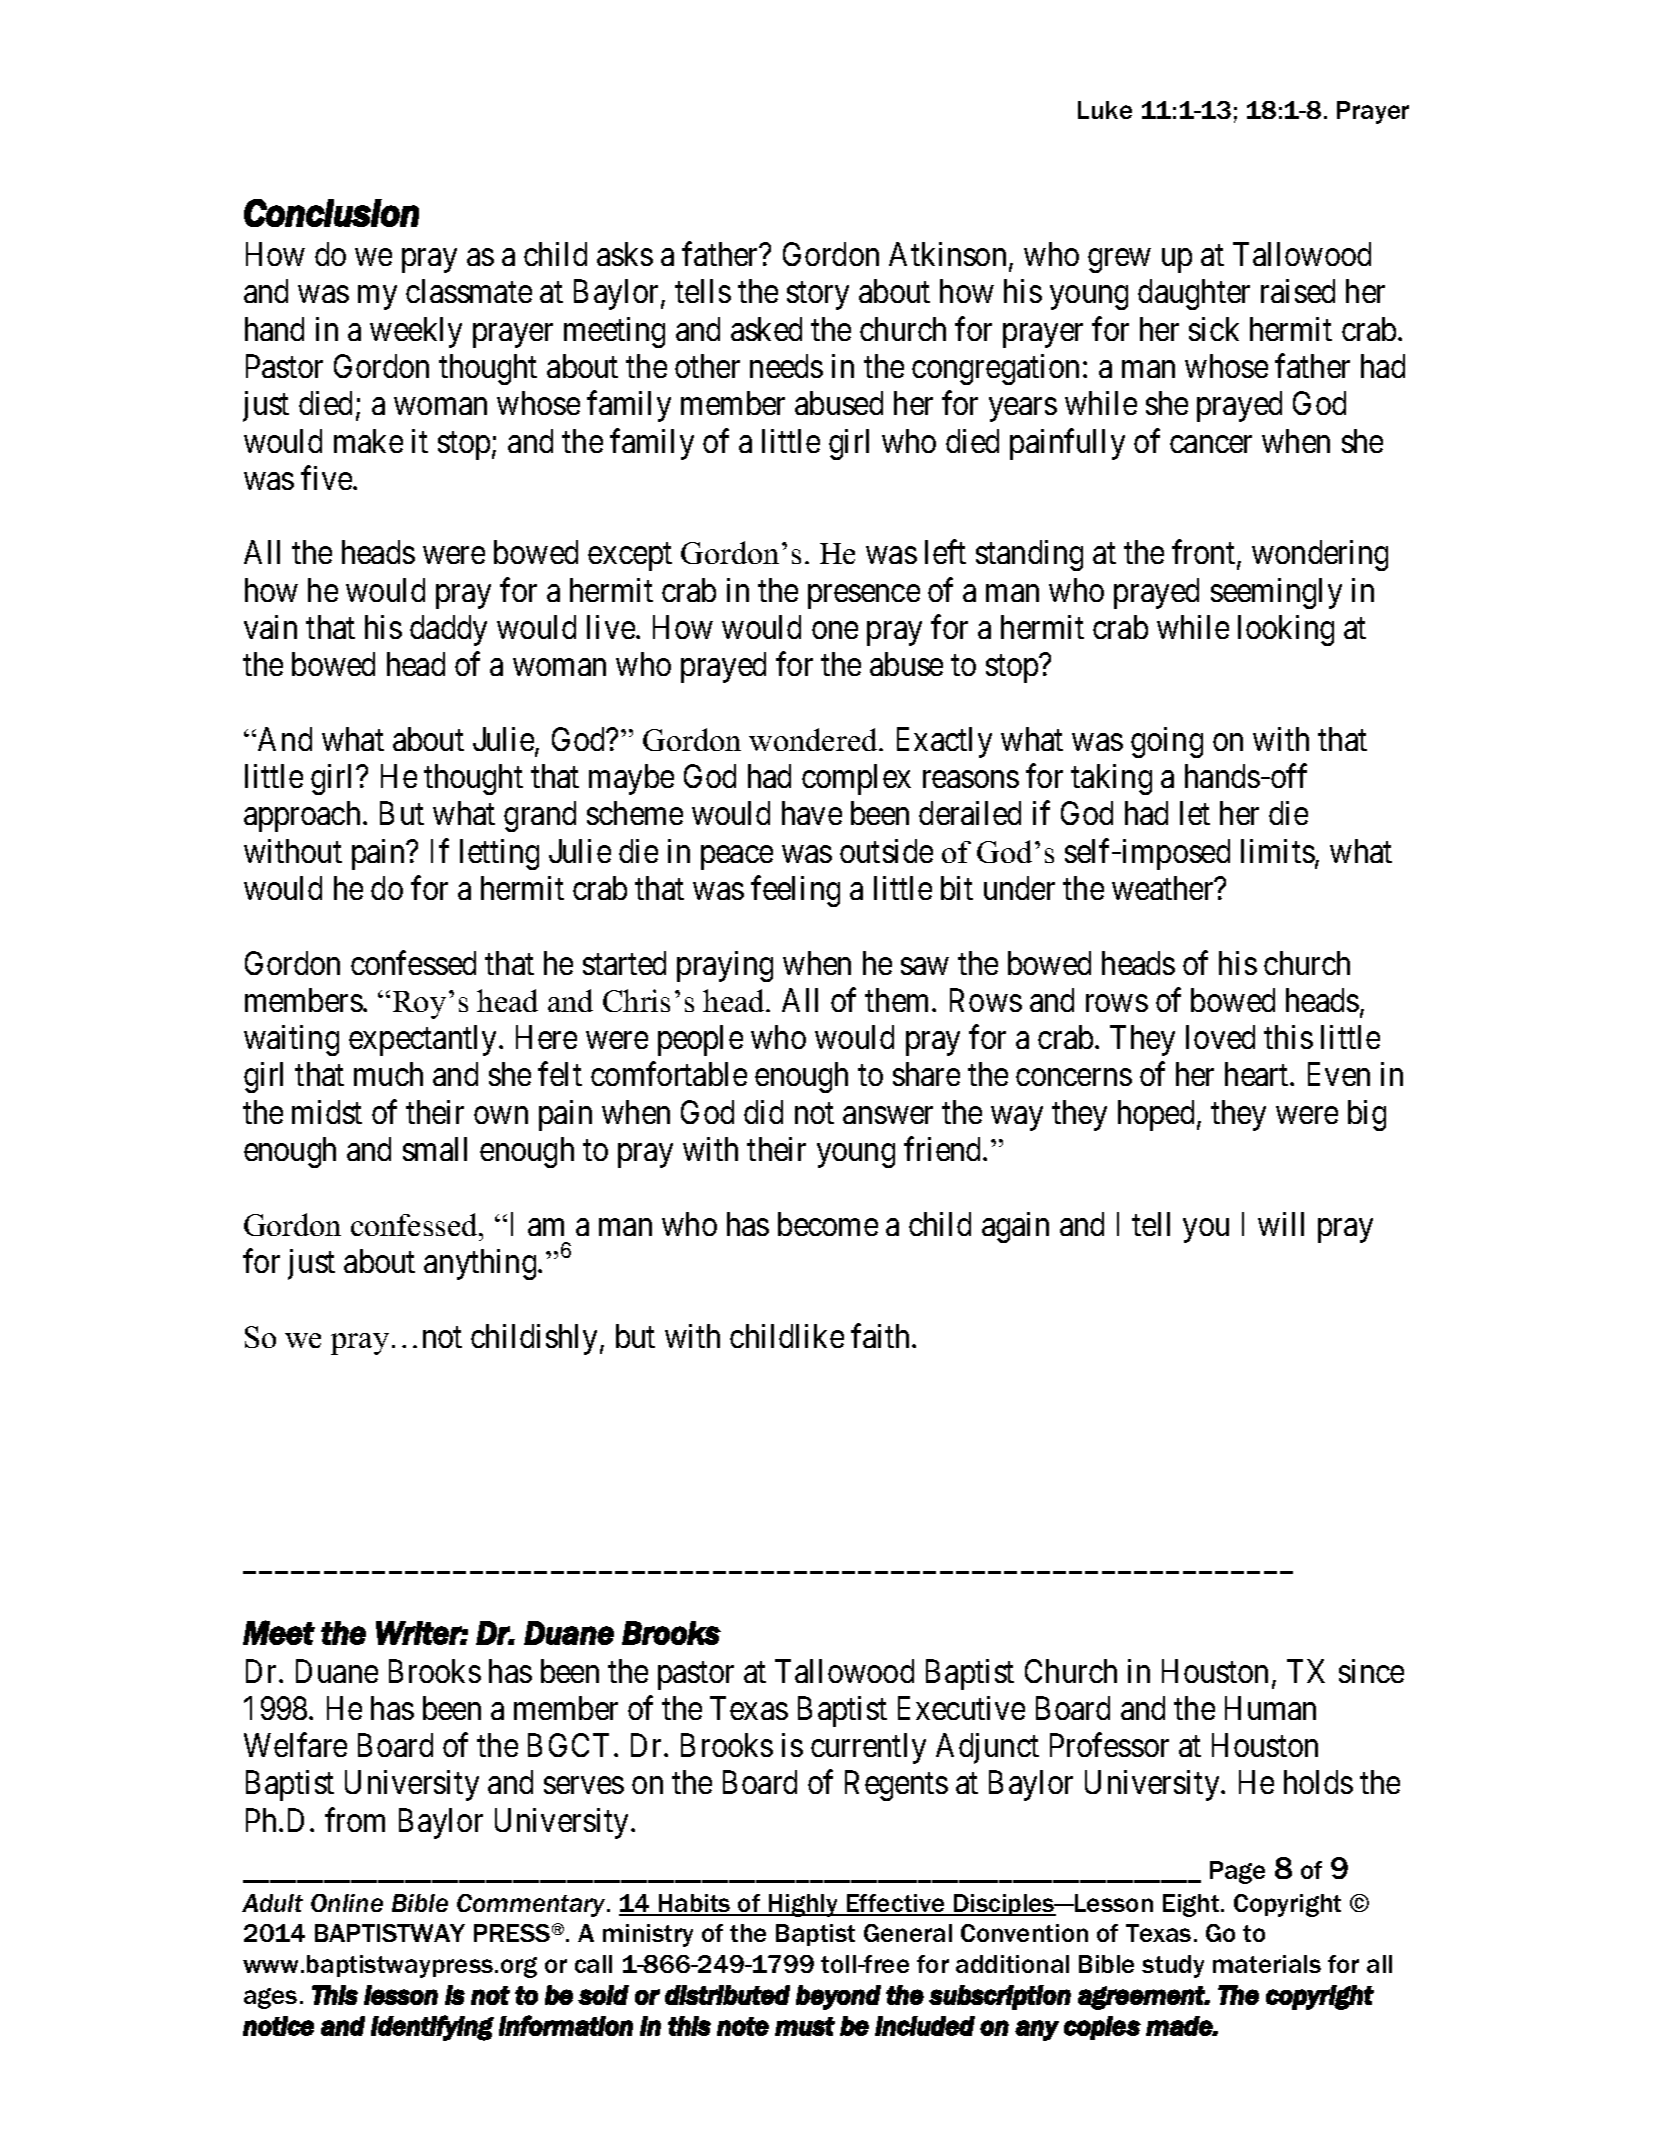 The height and width of the screenshot is (2140, 1653). Describe the element at coordinates (331, 213) in the screenshot. I see `Conclusion` at that location.
